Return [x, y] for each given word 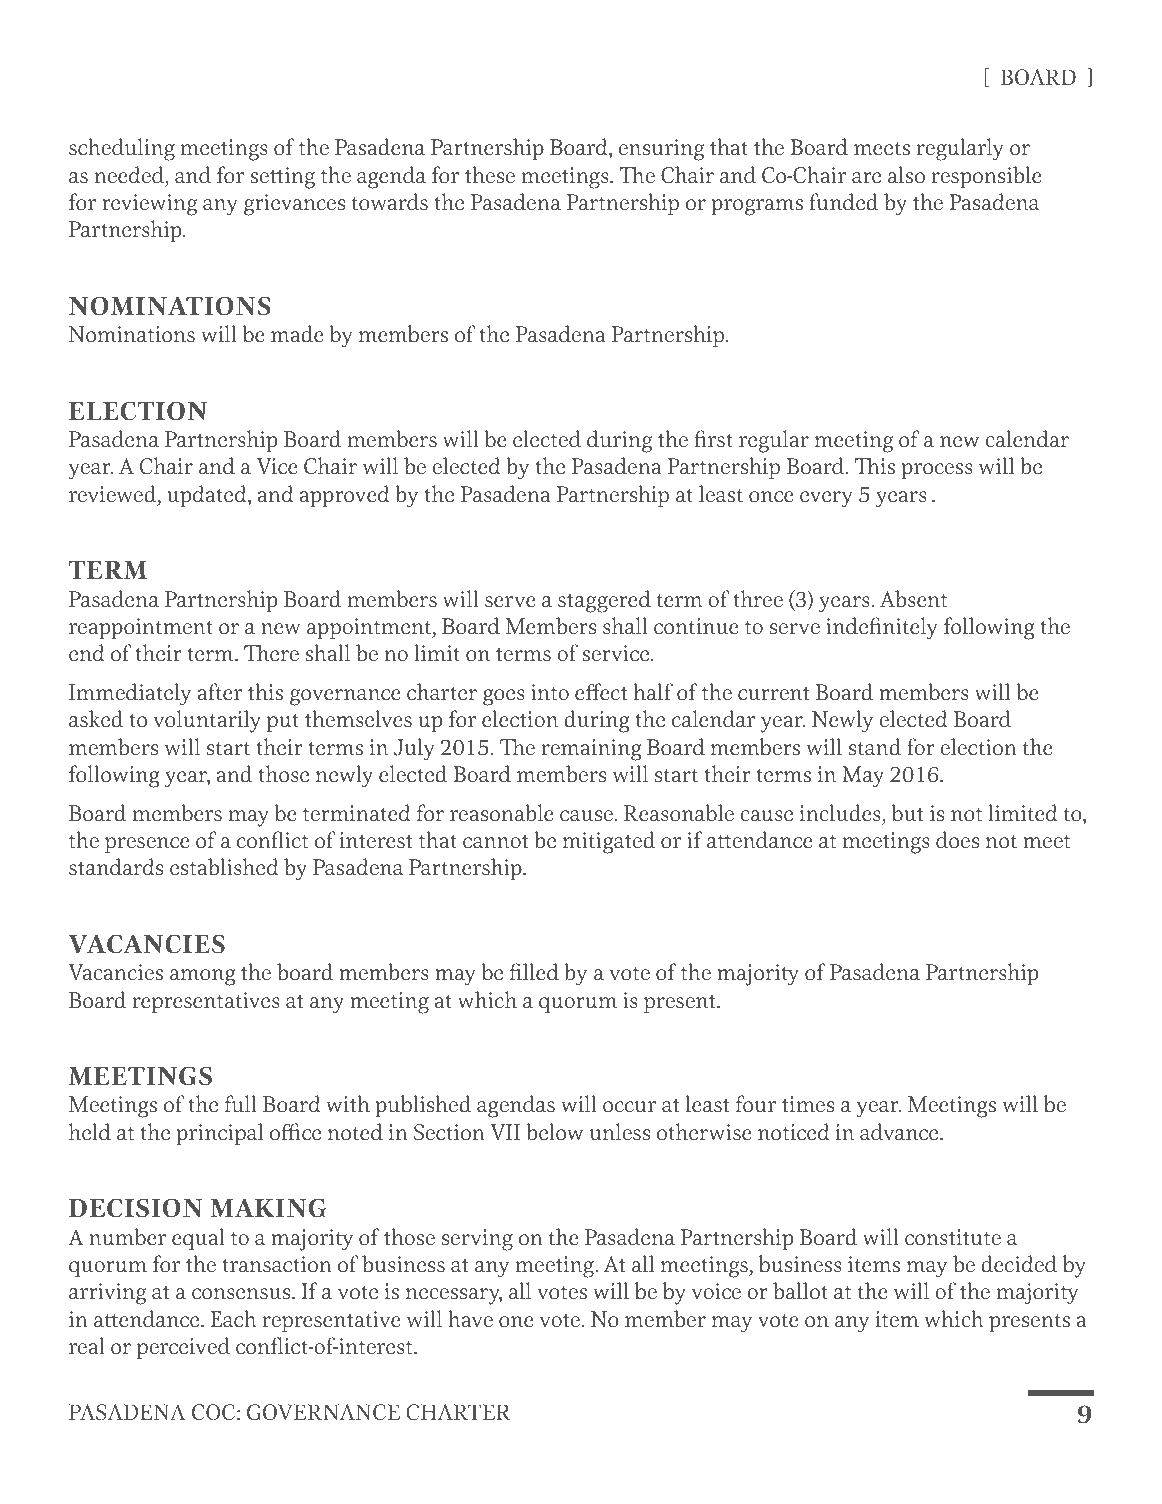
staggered [604, 601]
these [490, 175]
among [202, 977]
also [906, 175]
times [808, 1104]
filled [534, 972]
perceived [183, 1348]
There [271, 653]
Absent [914, 599]
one [516, 1322]
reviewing [149, 205]
